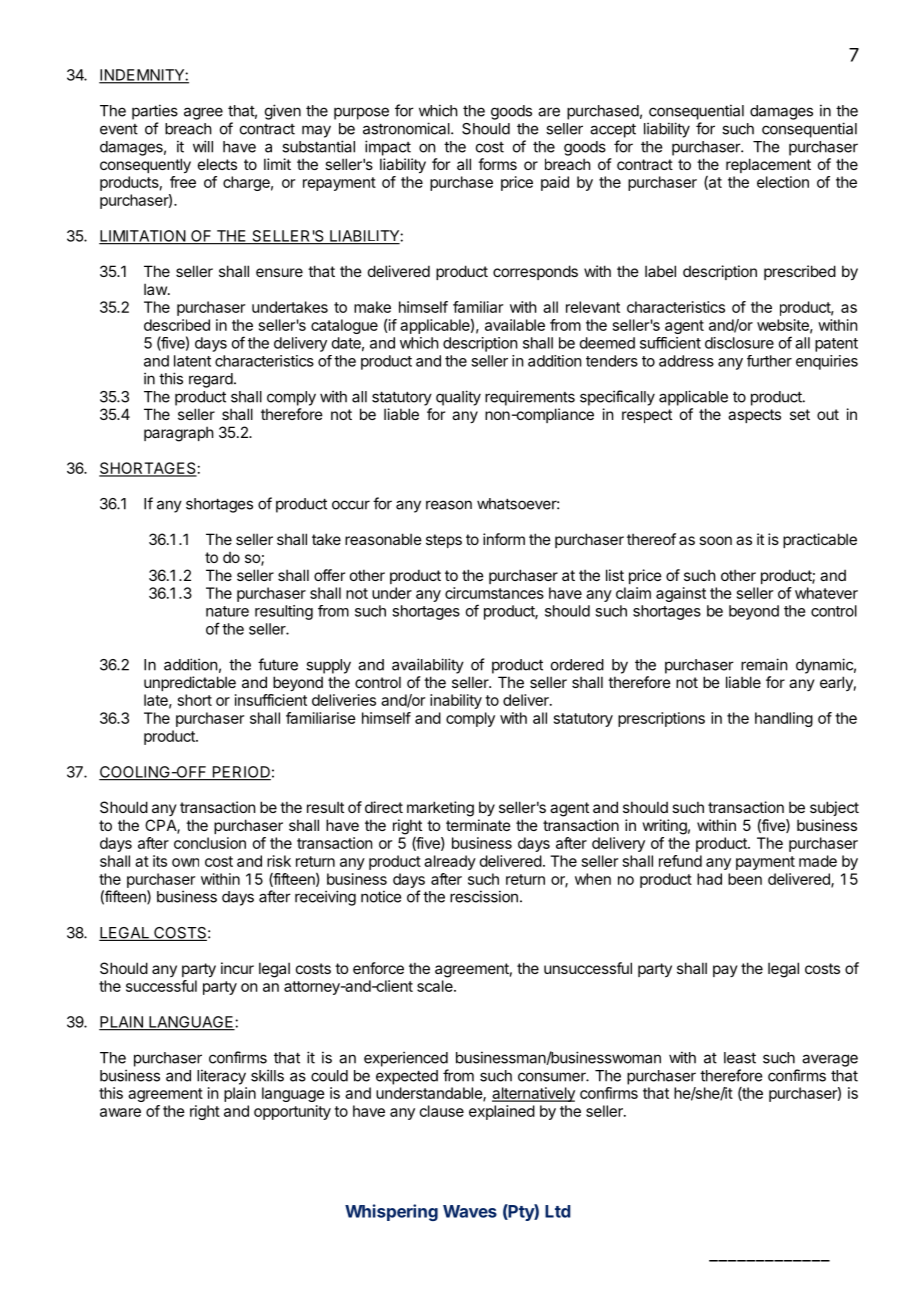  I want to click on replacement, so click(768, 165).
